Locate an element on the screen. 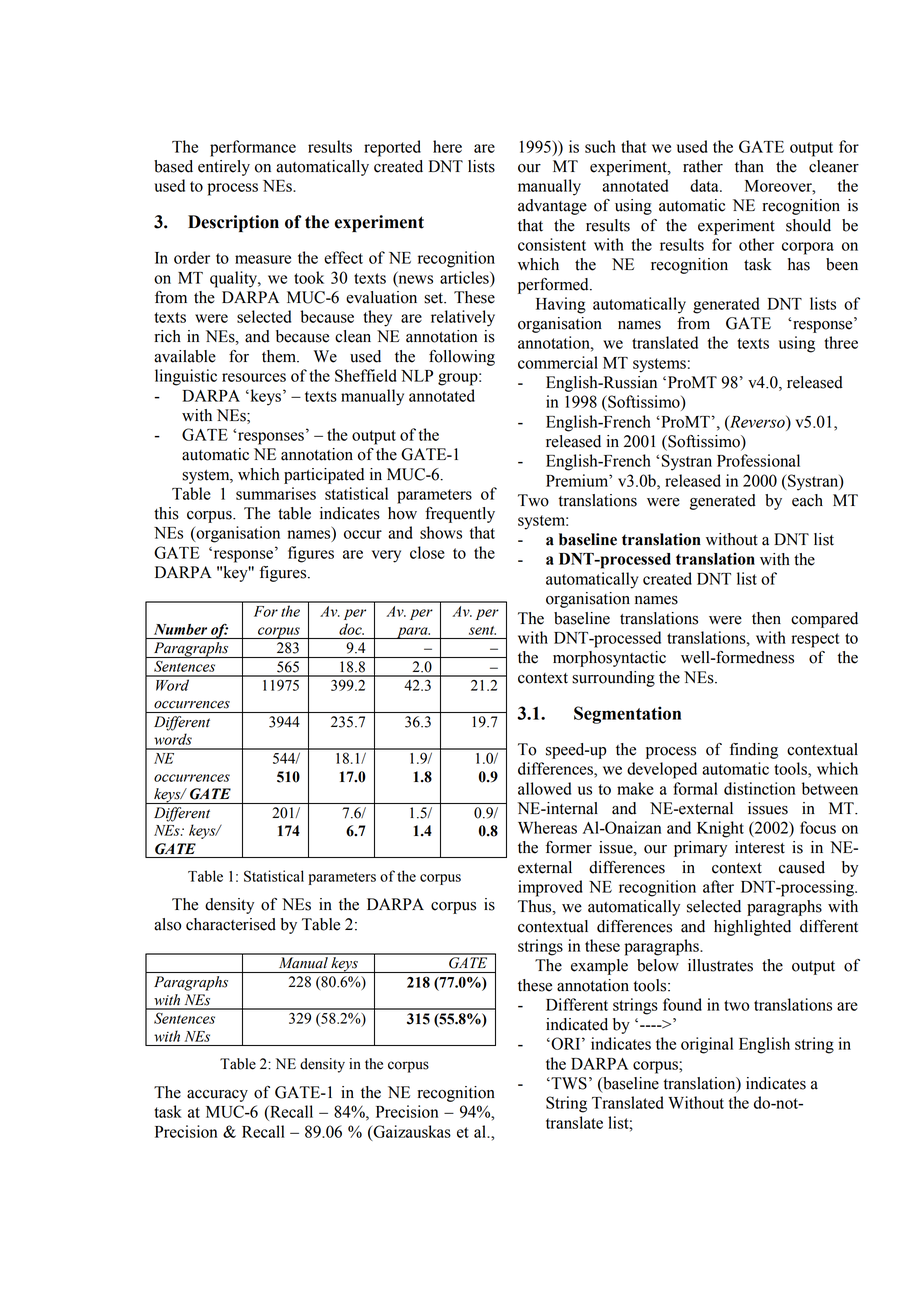 The width and height of the screenshot is (924, 1308). then is located at coordinates (766, 618).
